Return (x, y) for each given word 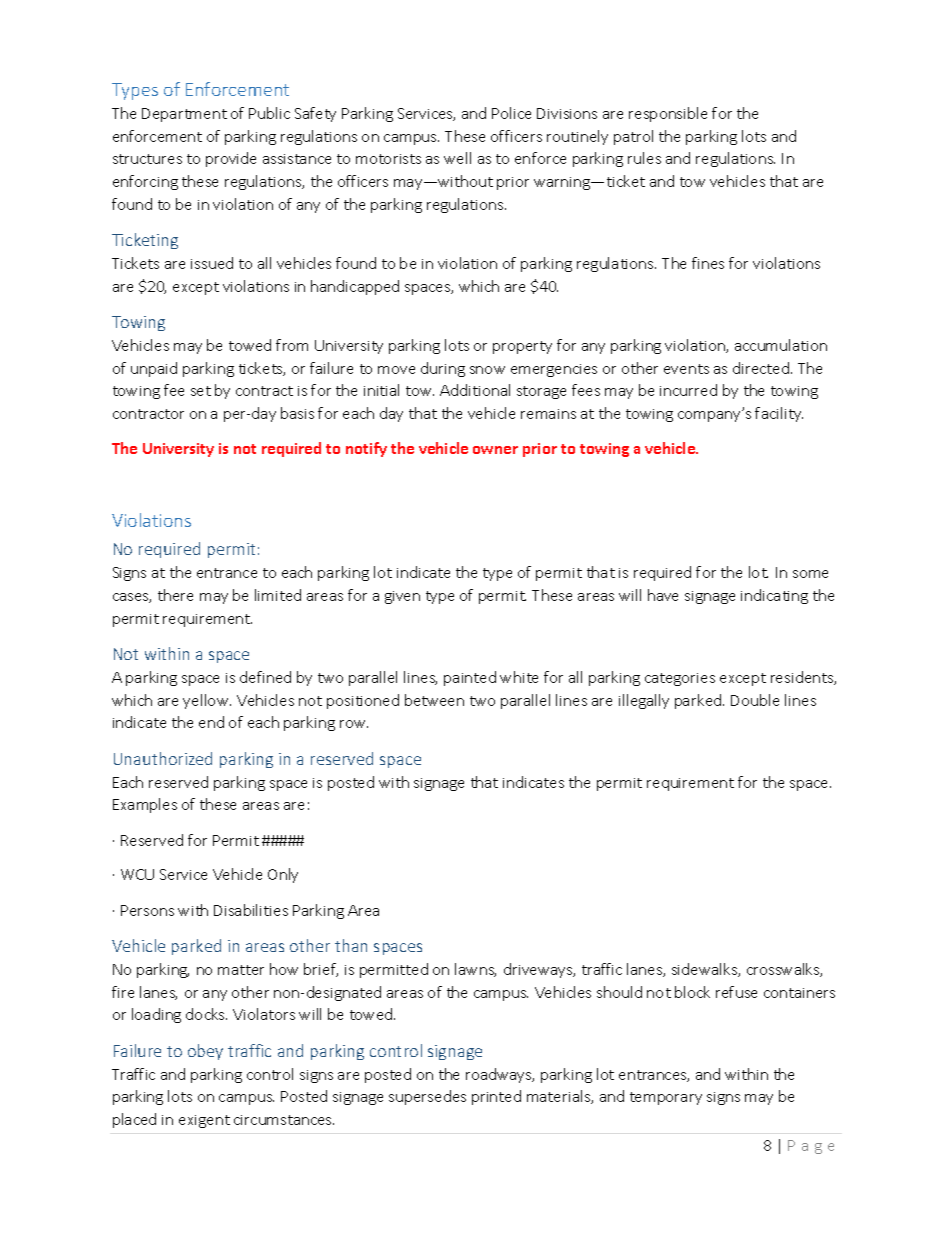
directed (761, 368)
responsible (668, 114)
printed (496, 1097)
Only (283, 875)
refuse (736, 992)
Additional (475, 390)
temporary (666, 1098)
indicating (774, 596)
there (175, 595)
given (402, 597)
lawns (475, 970)
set (201, 391)
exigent (204, 1121)
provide (231, 159)
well (457, 158)
